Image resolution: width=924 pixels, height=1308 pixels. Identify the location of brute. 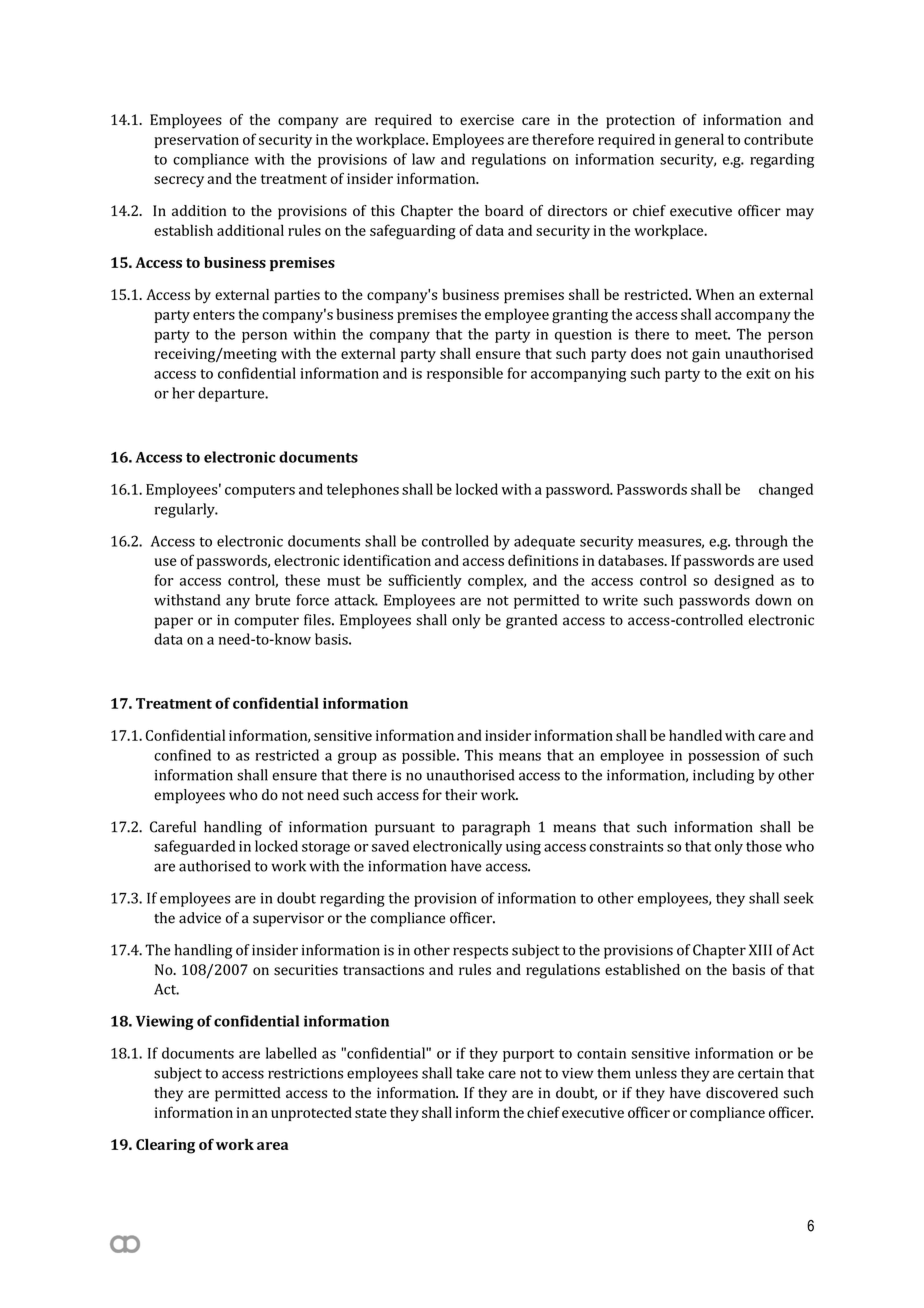
(272, 600).
